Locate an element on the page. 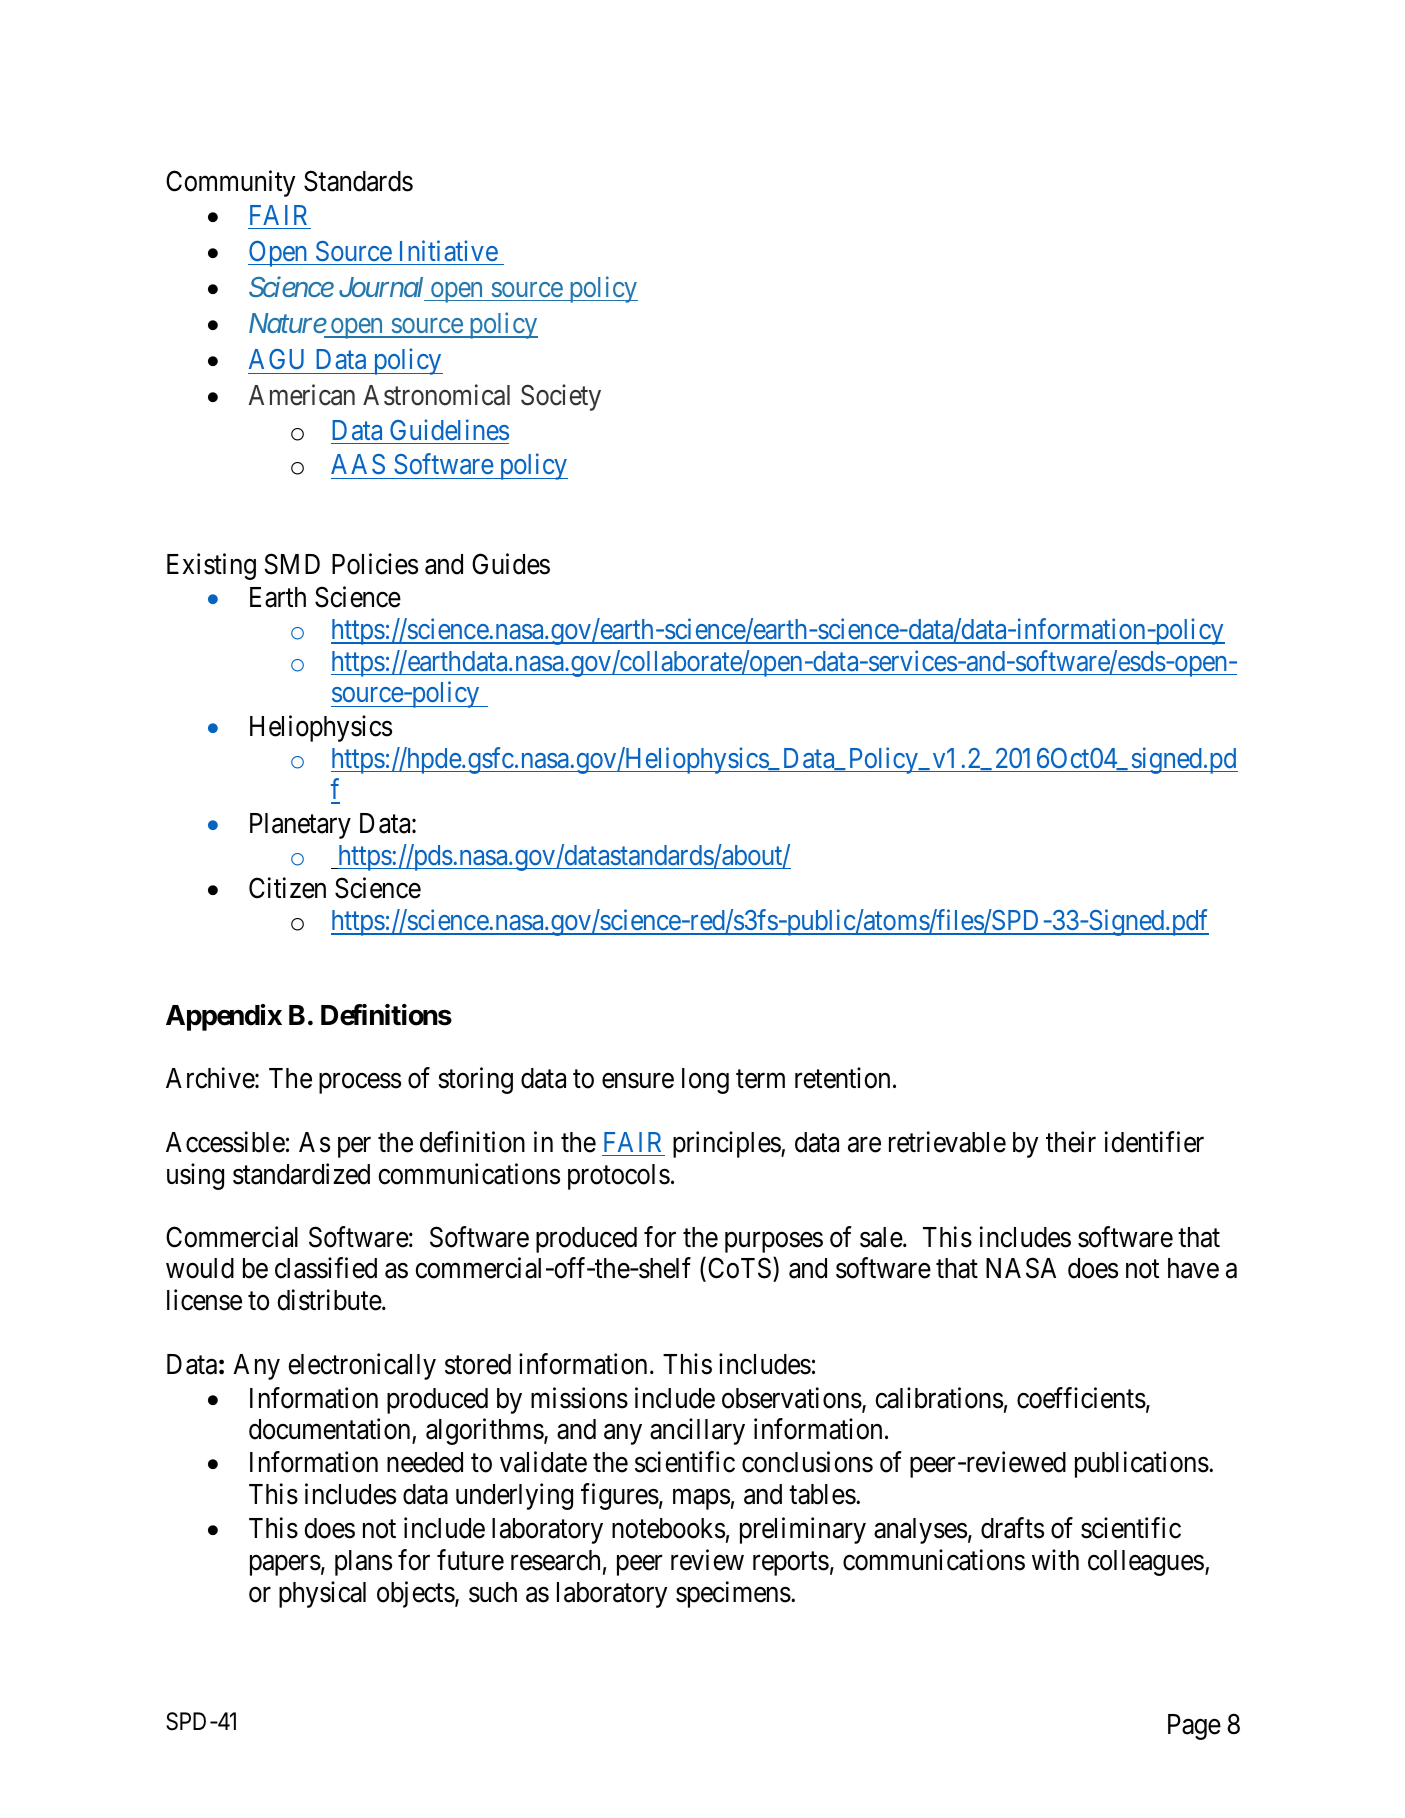  SMD is located at coordinates (292, 564).
